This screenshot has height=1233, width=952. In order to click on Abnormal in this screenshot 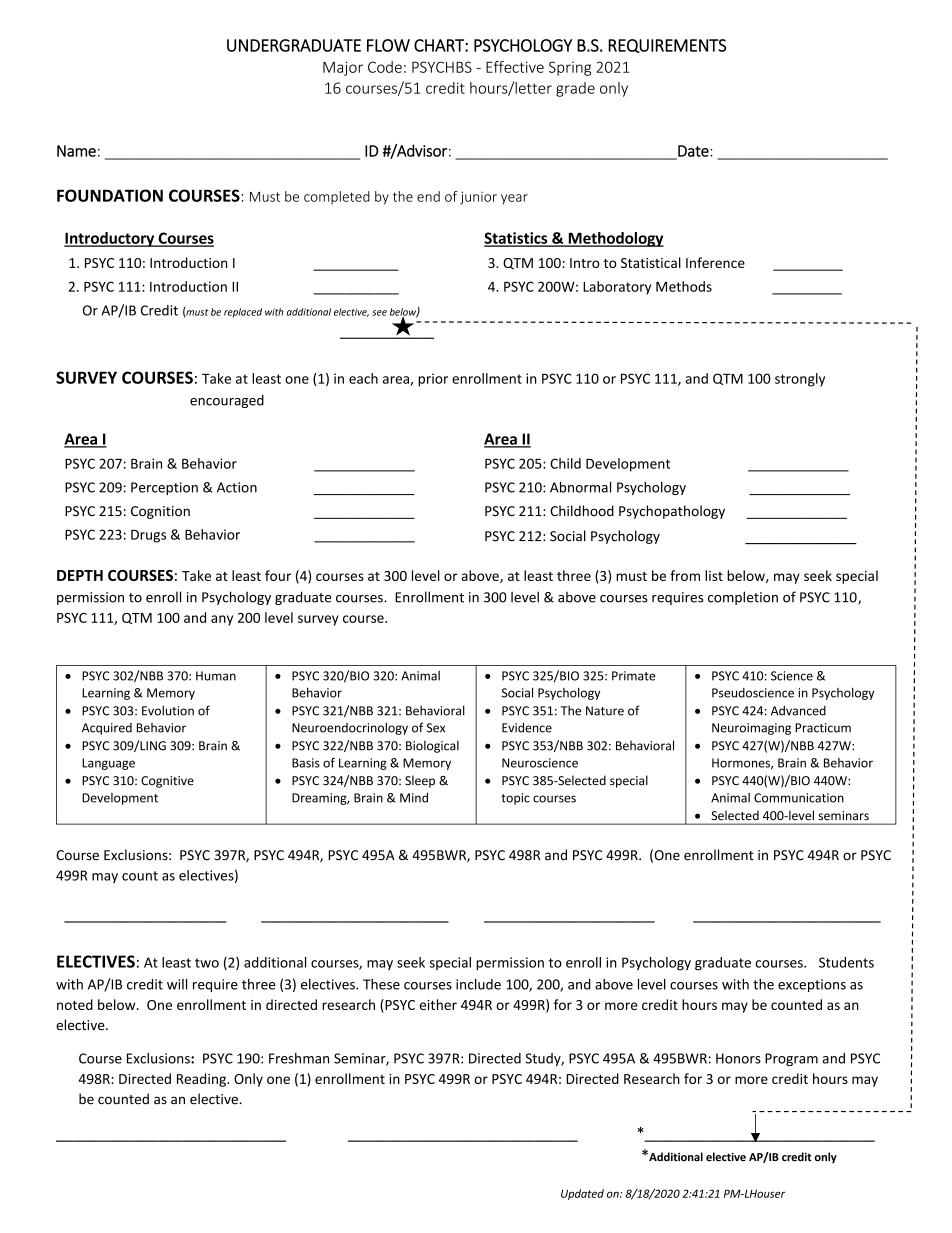, I will do `click(580, 487)`.
